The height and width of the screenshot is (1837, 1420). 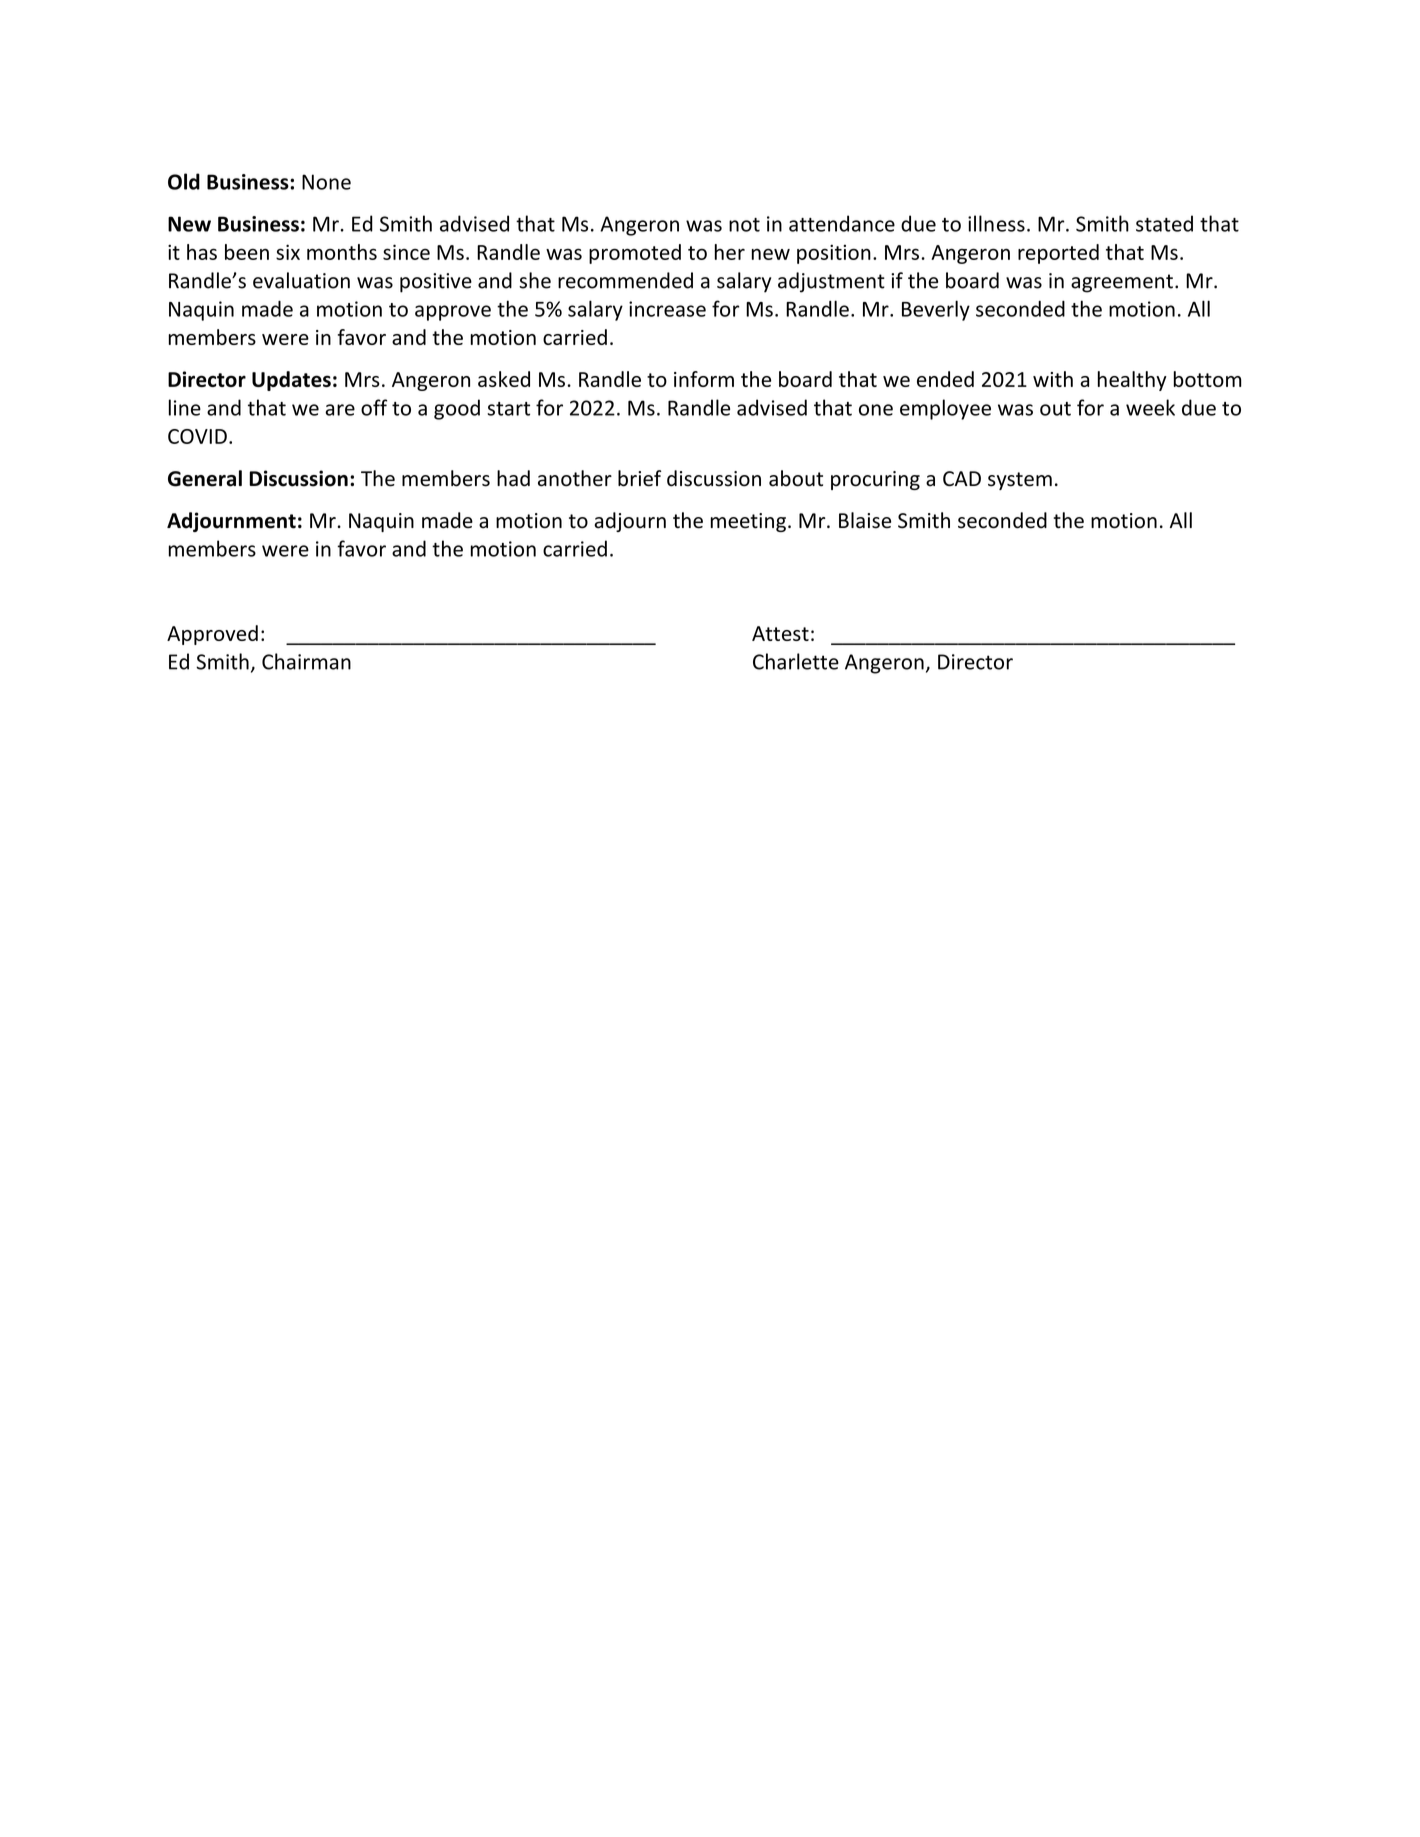 What do you see at coordinates (1164, 223) in the screenshot?
I see `stated` at bounding box center [1164, 223].
